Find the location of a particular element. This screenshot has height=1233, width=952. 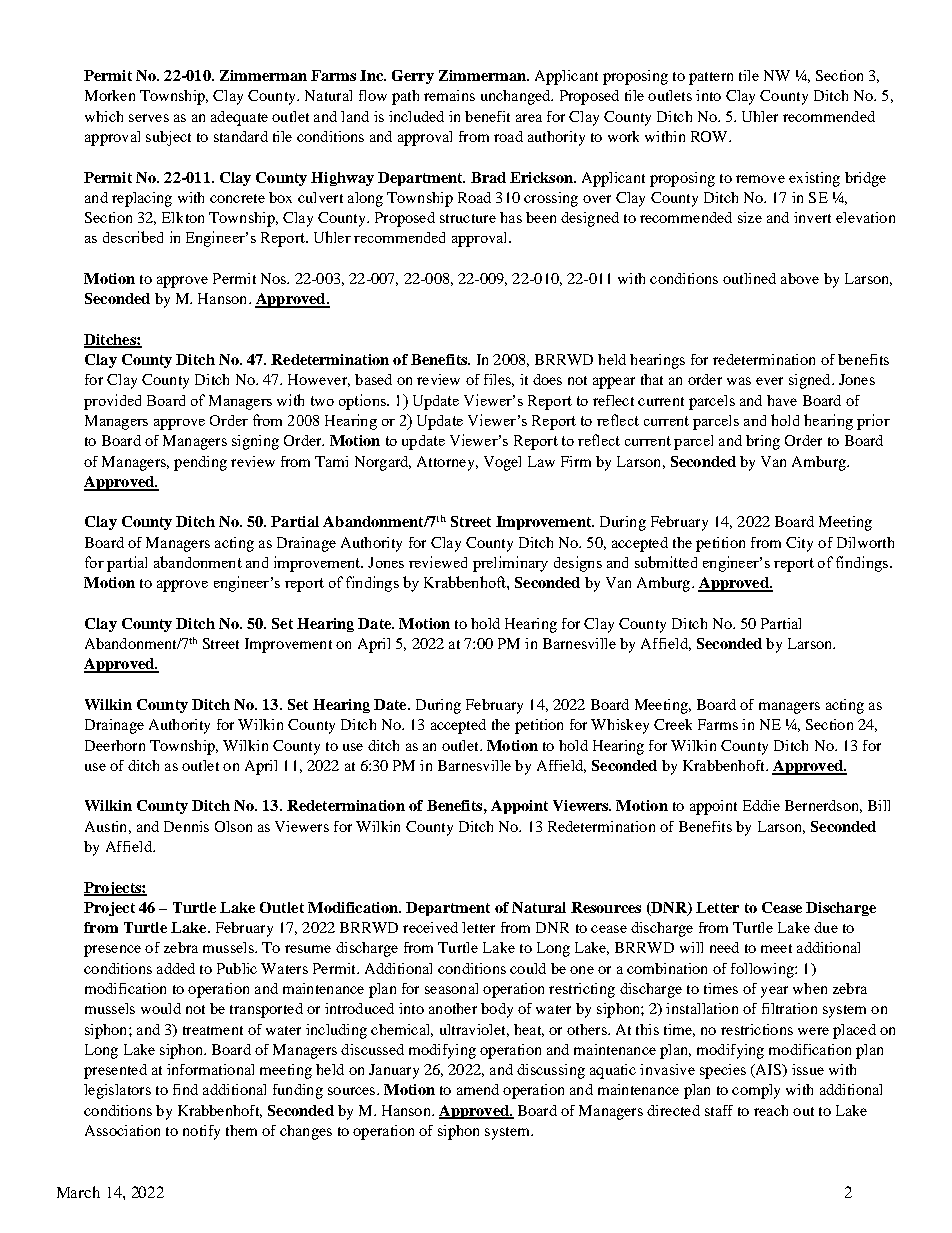

serves is located at coordinates (149, 118).
